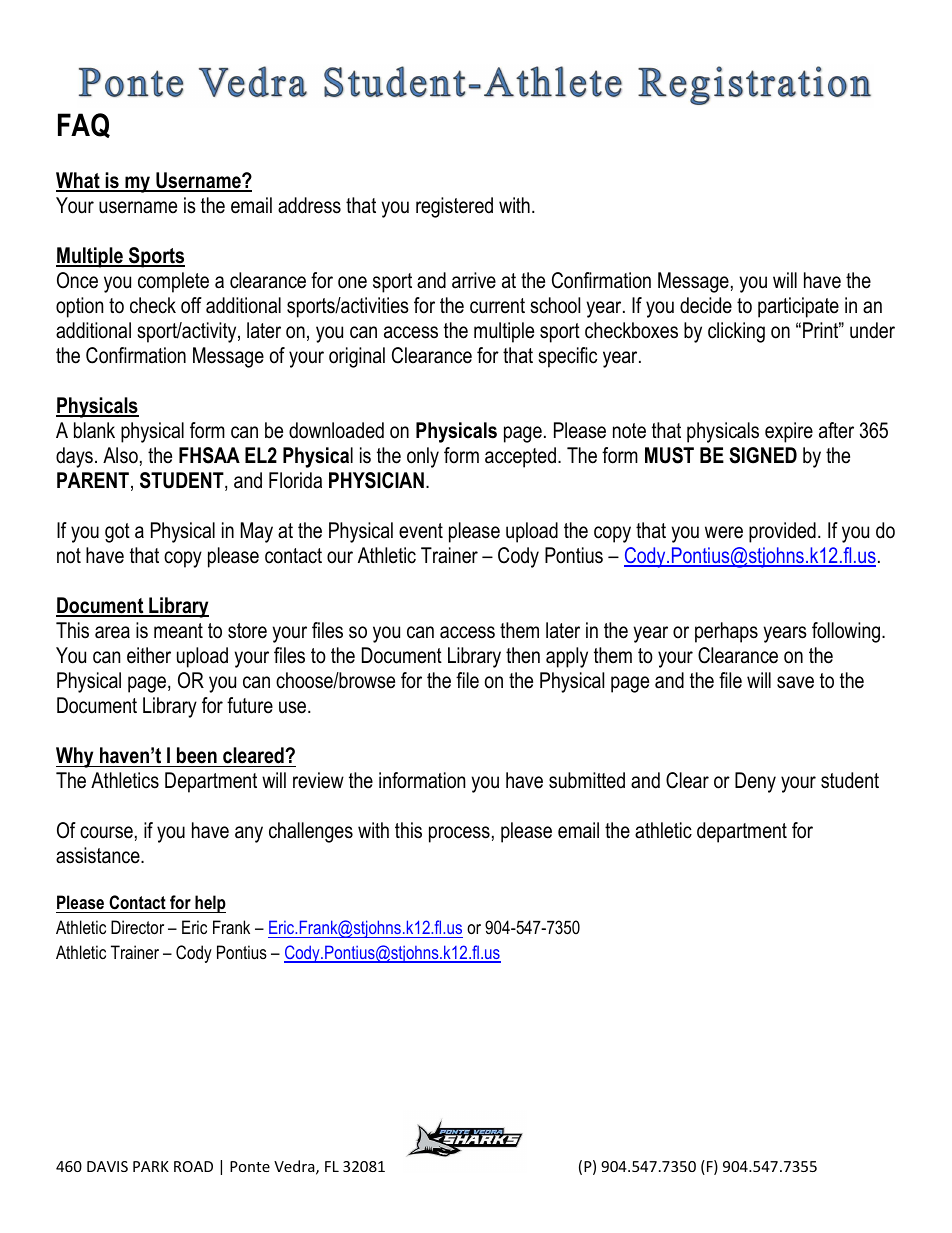  Describe the element at coordinates (798, 307) in the screenshot. I see `participate` at that location.
